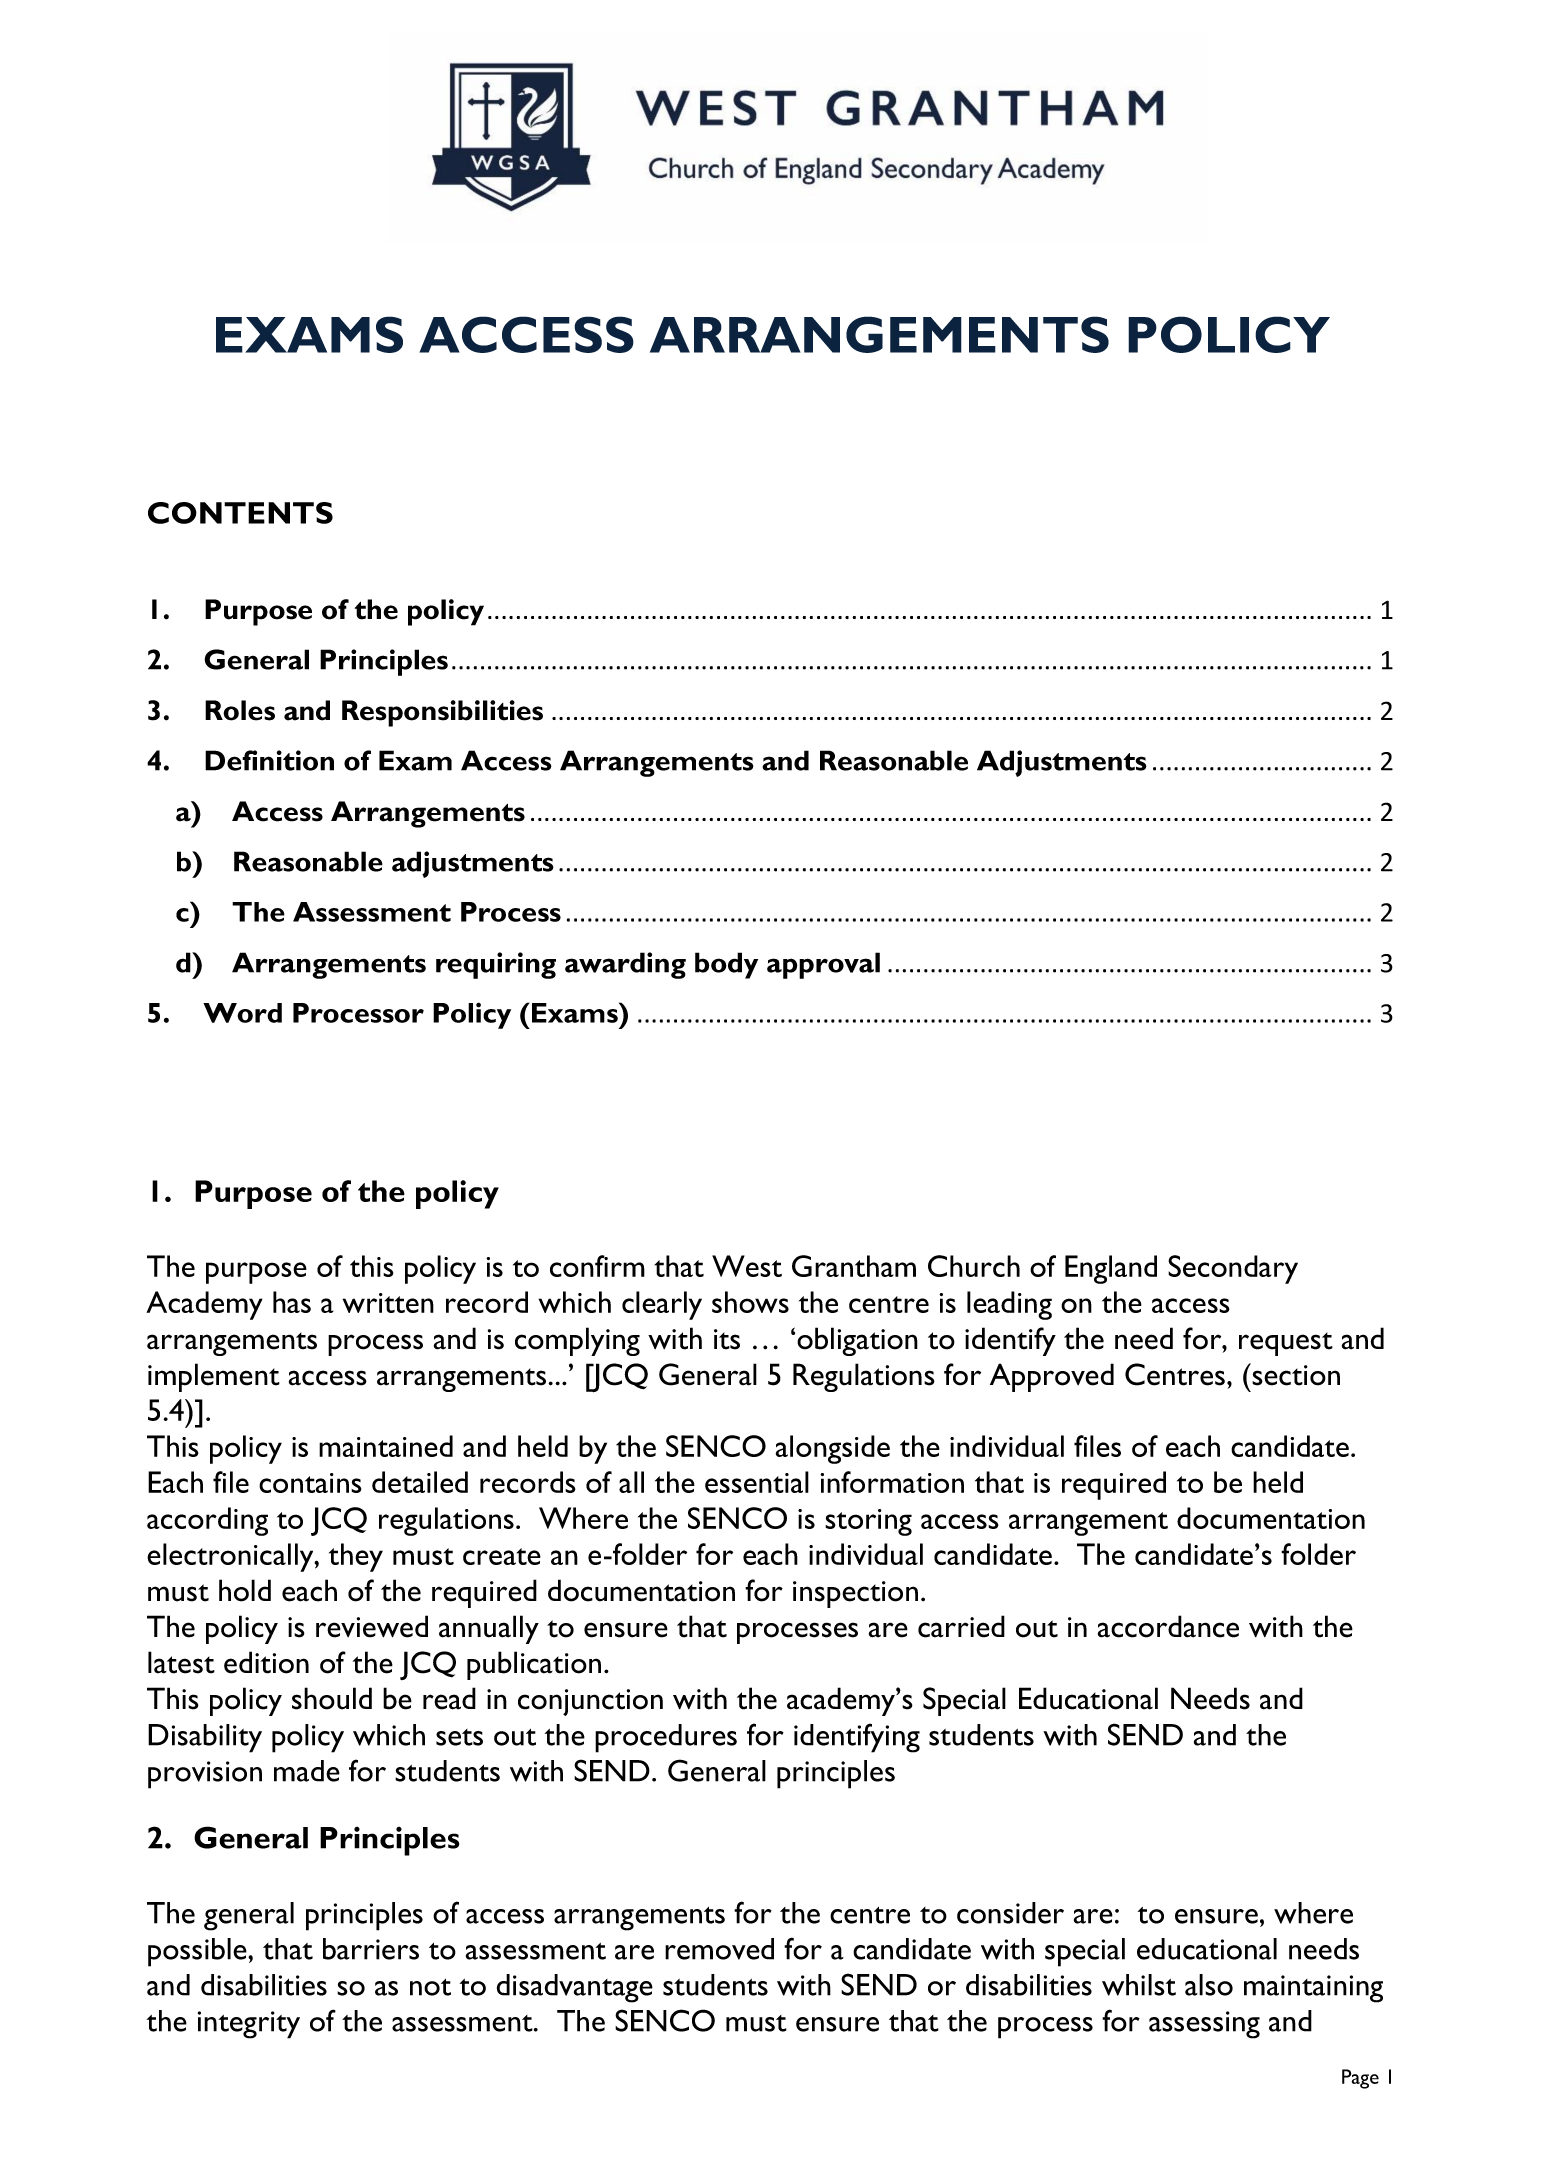 This page has height=2180, width=1542. Describe the element at coordinates (726, 965) in the page. I see `body` at that location.
